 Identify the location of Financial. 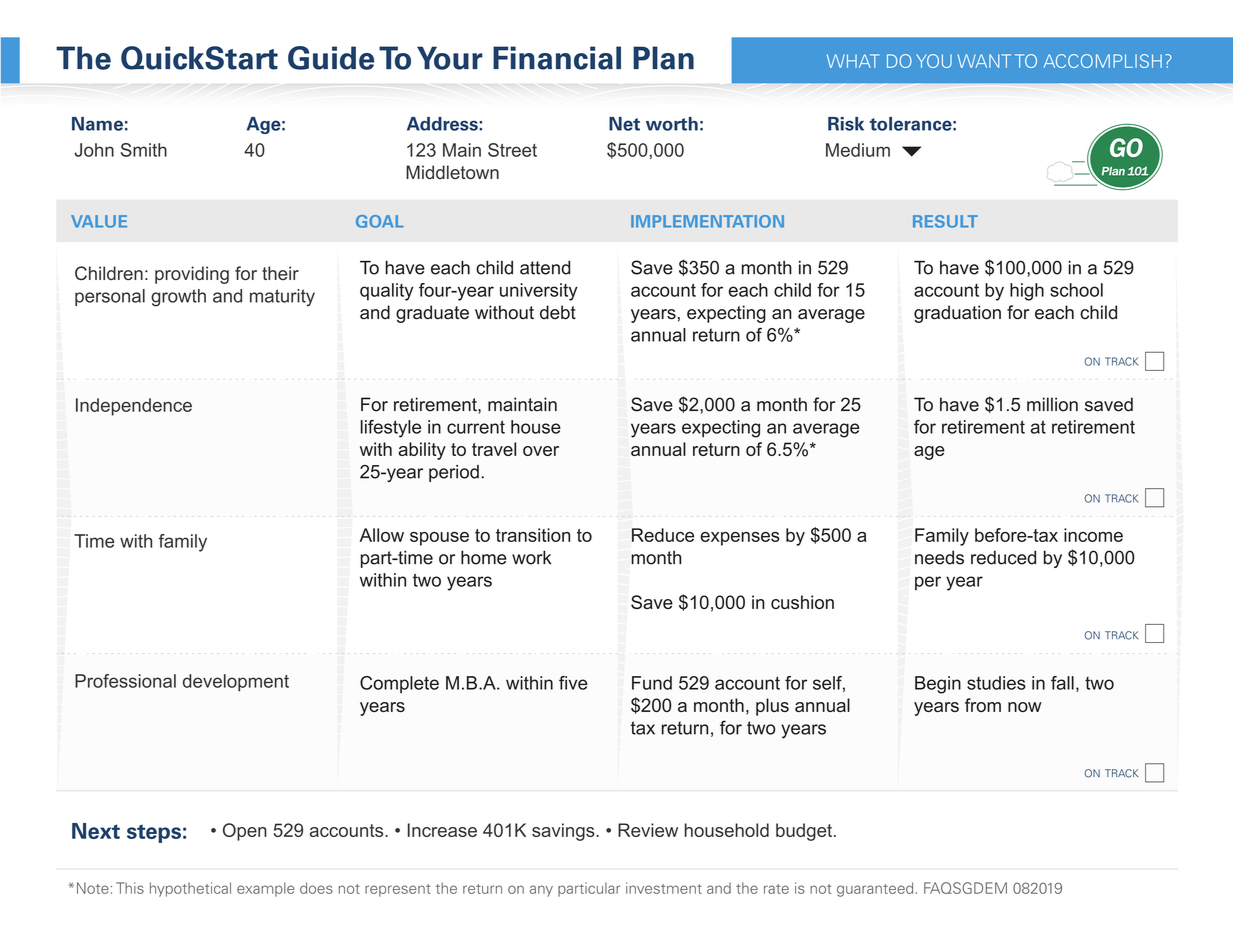
(557, 58).
